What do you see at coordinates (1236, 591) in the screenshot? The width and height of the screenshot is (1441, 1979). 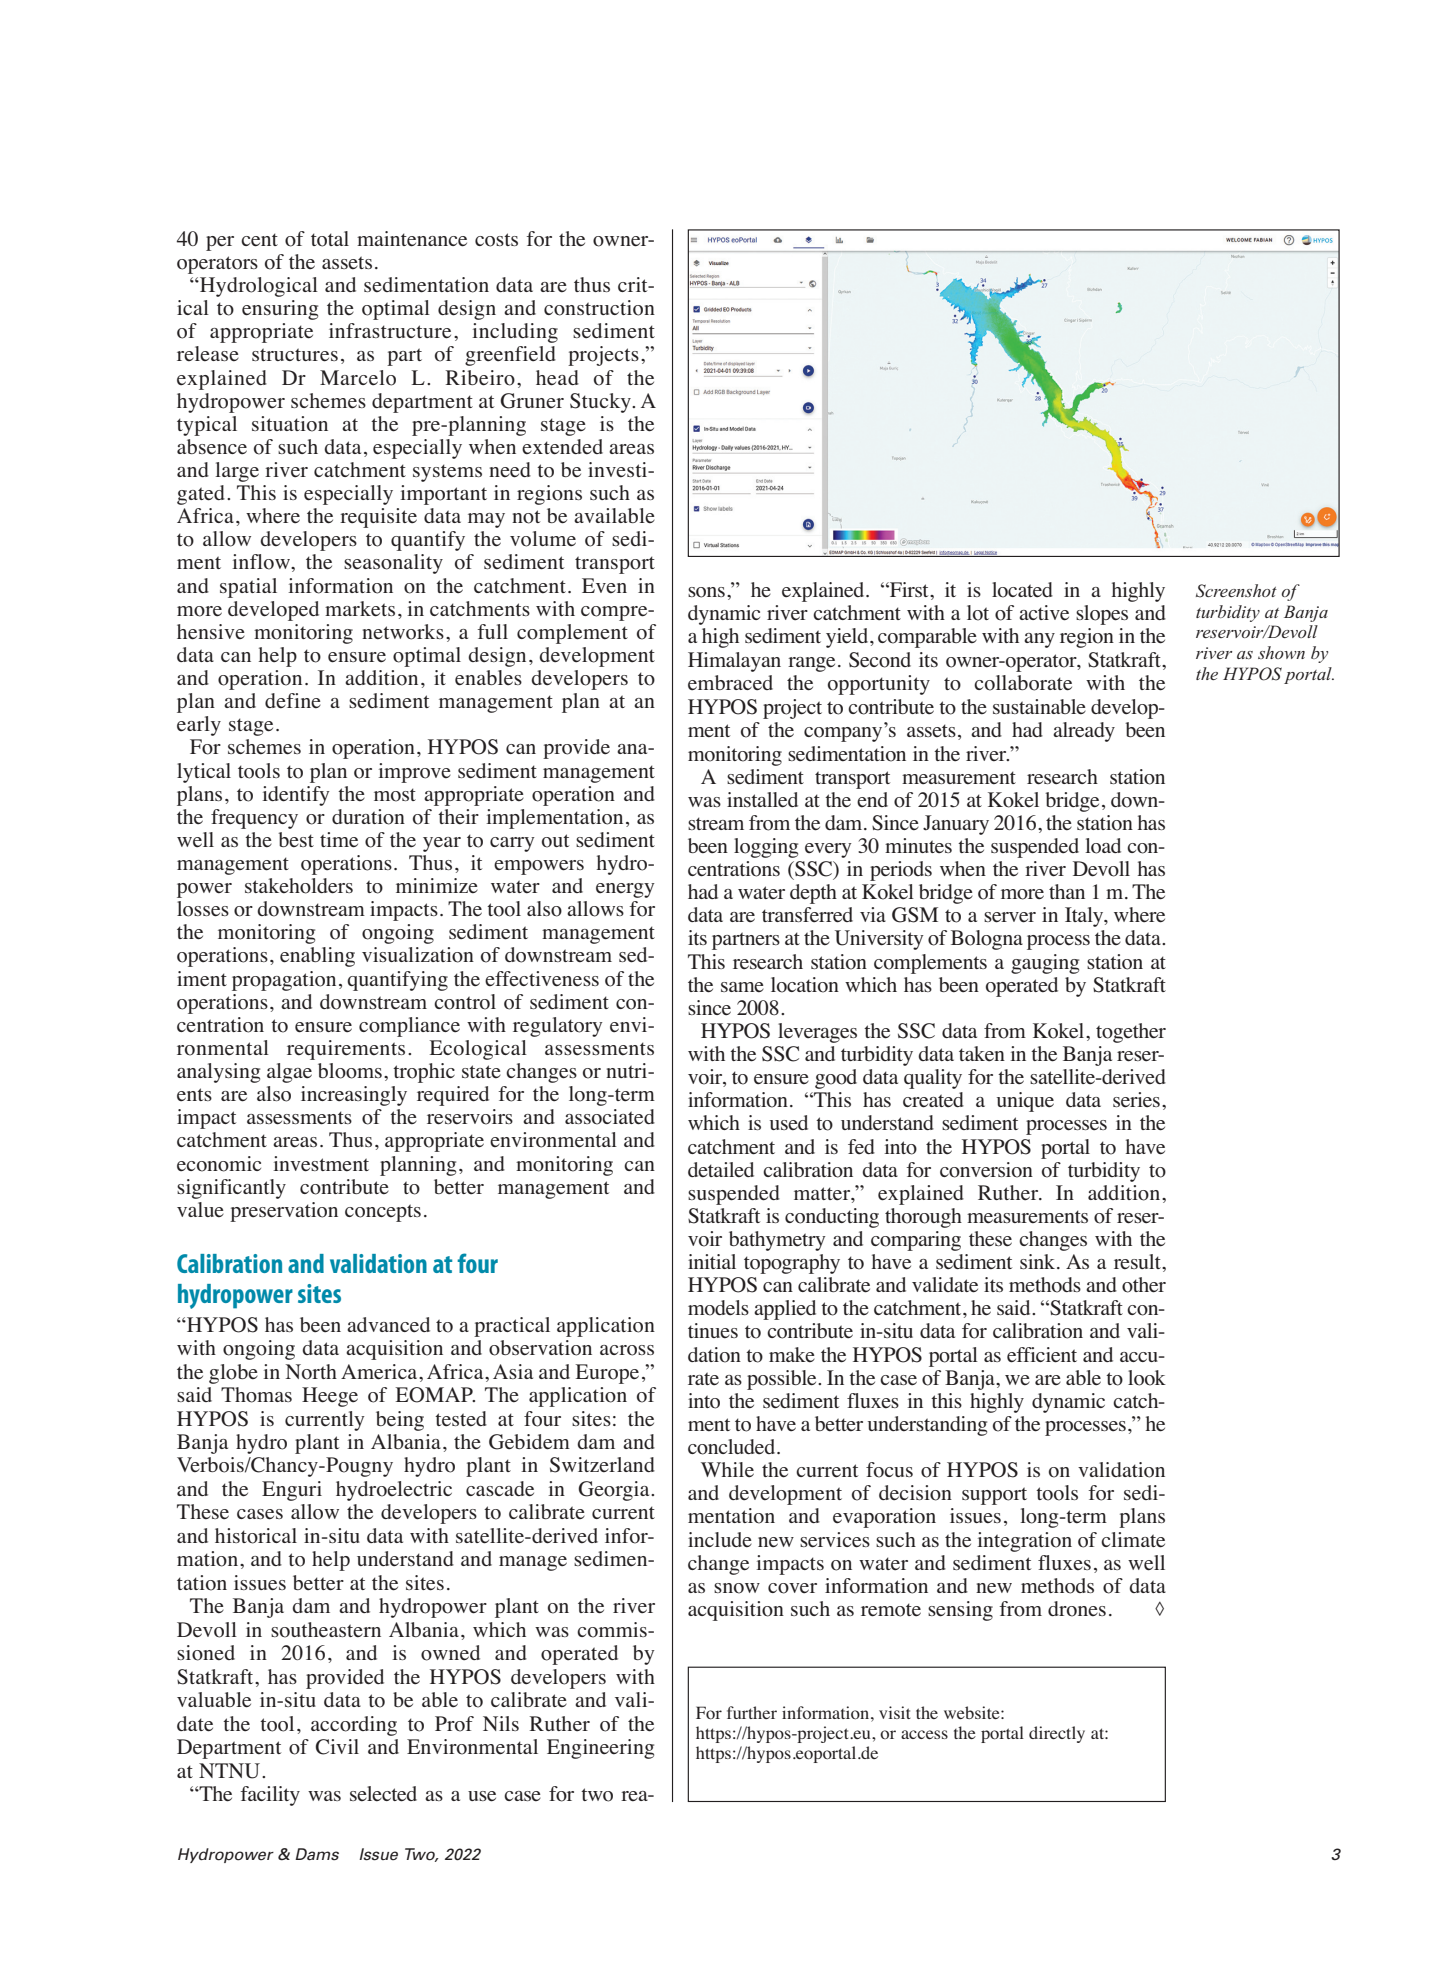 I see `Screenshot` at bounding box center [1236, 591].
